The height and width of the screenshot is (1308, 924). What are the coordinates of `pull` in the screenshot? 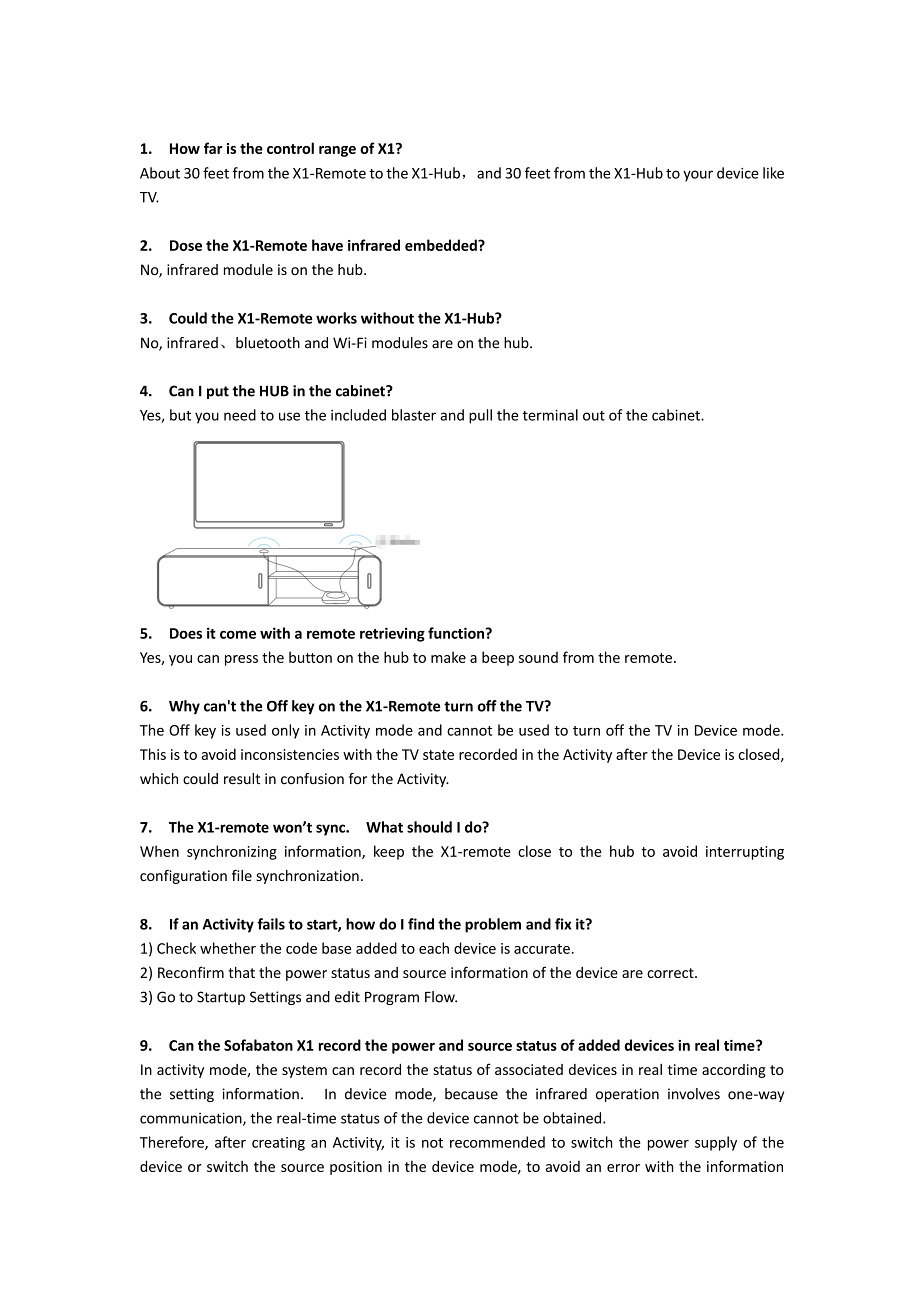 It's located at (480, 416).
